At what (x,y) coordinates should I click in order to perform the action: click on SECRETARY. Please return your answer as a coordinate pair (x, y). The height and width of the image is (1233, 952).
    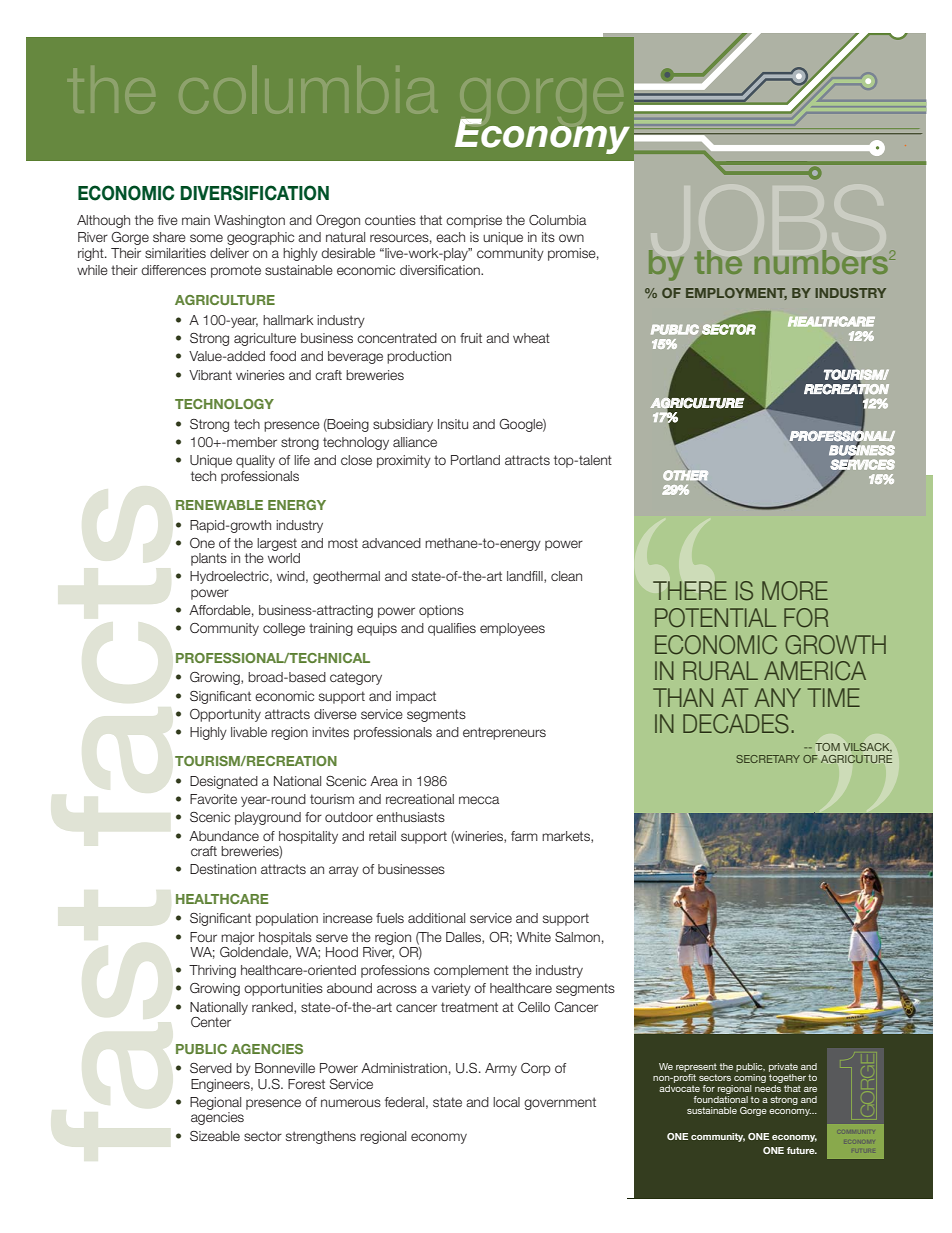
    Looking at the image, I should click on (768, 759).
